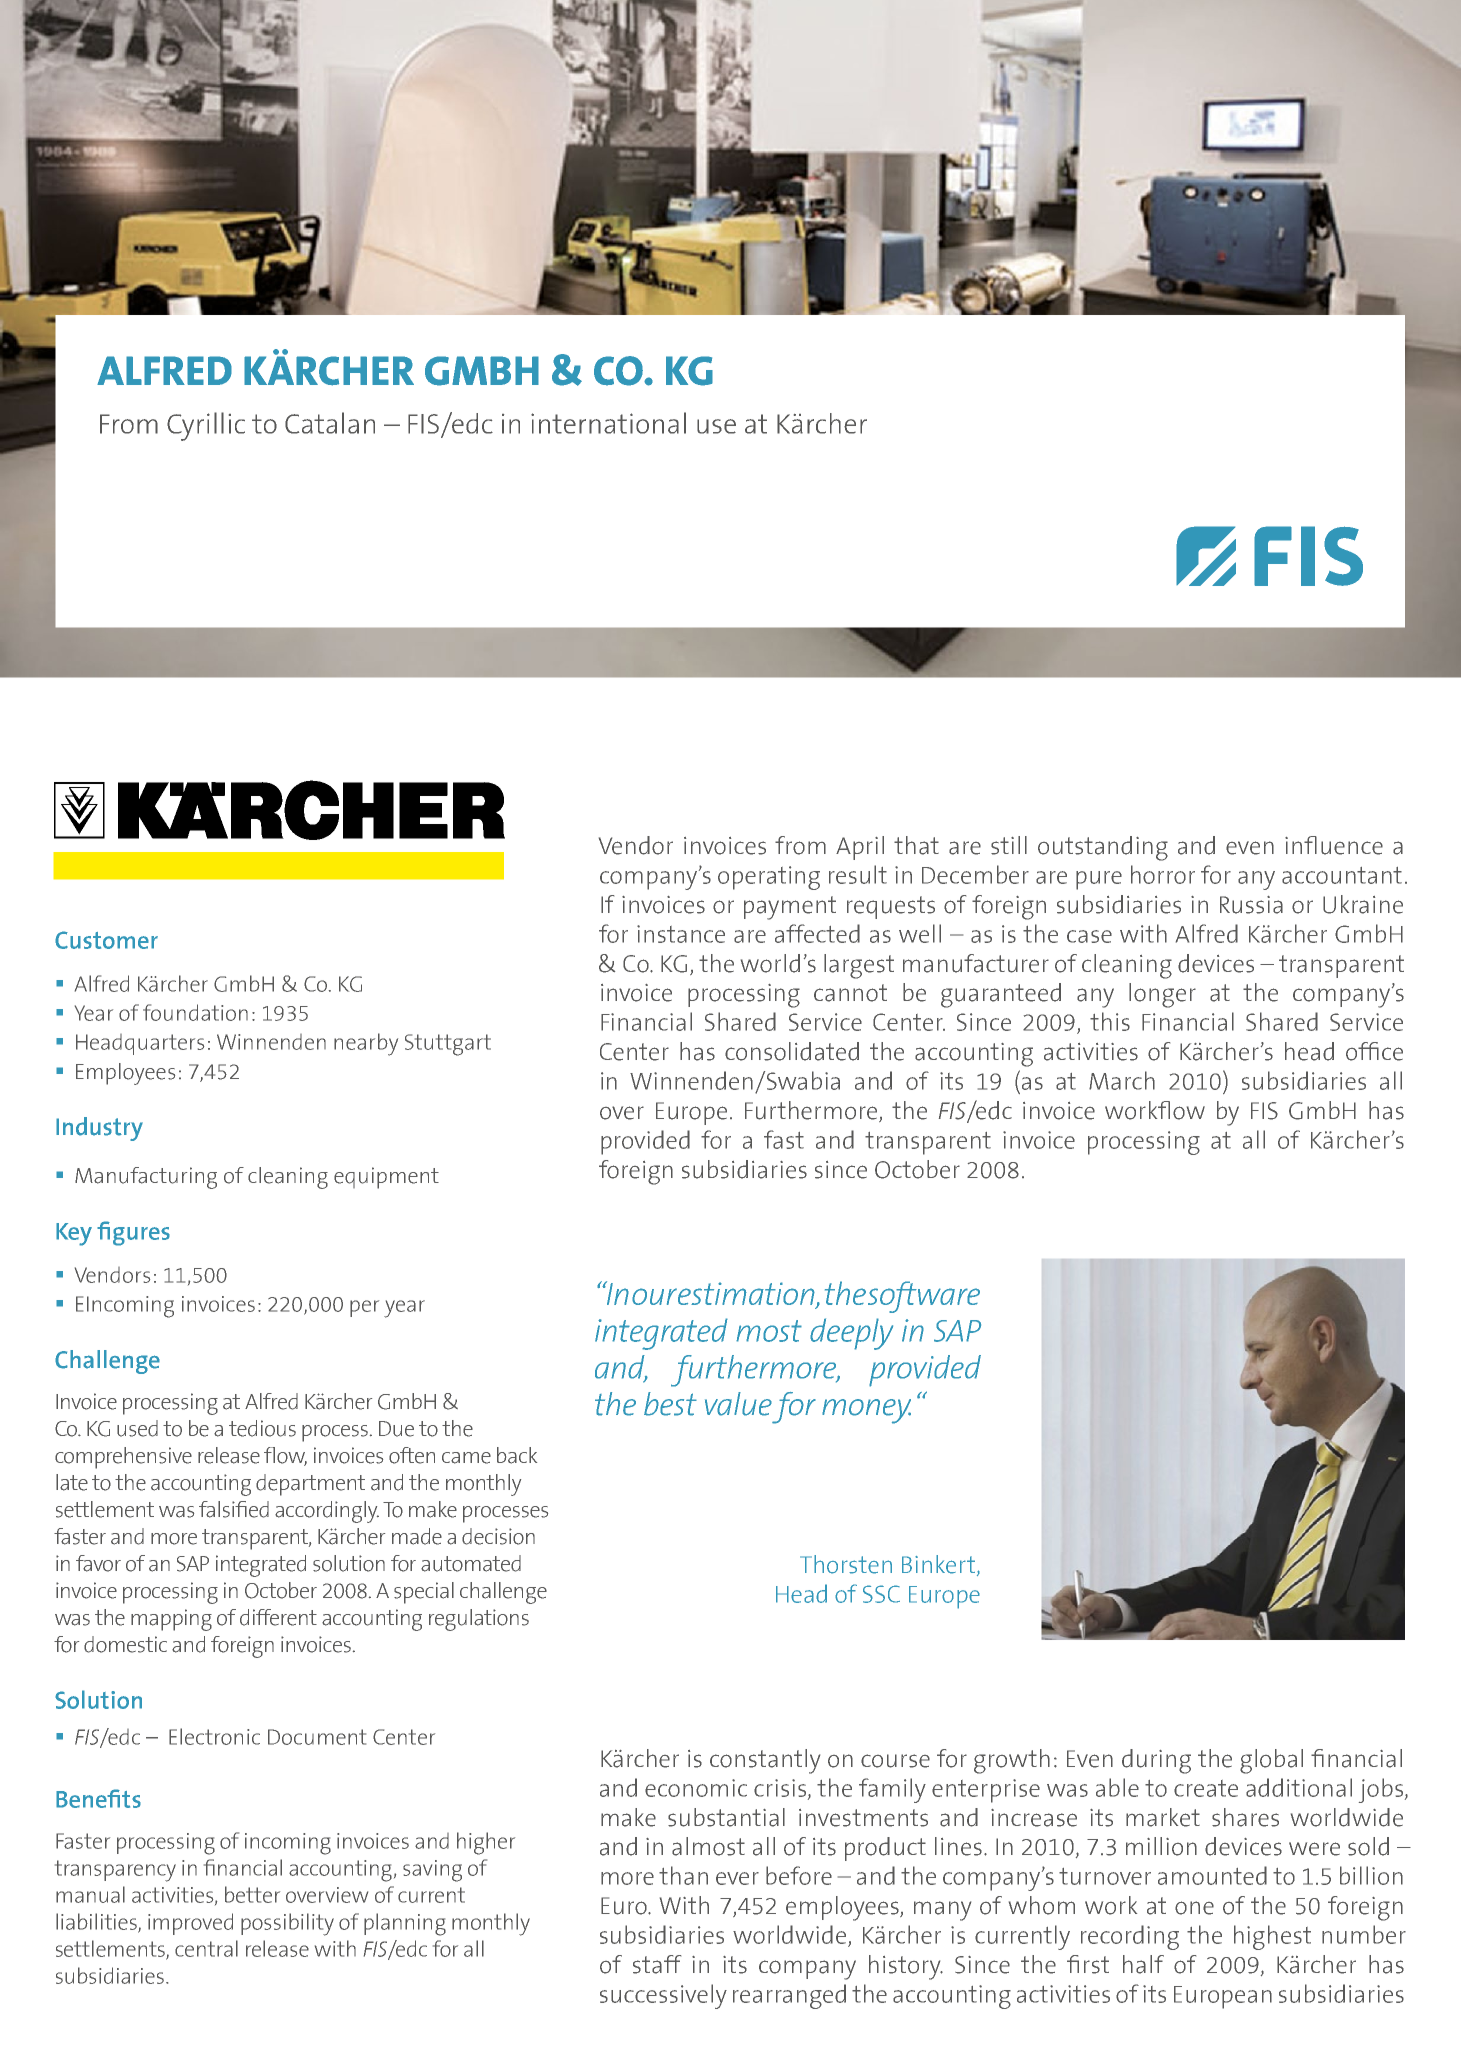 The image size is (1461, 2066). Describe the element at coordinates (1271, 1761) in the image. I see `global` at that location.
